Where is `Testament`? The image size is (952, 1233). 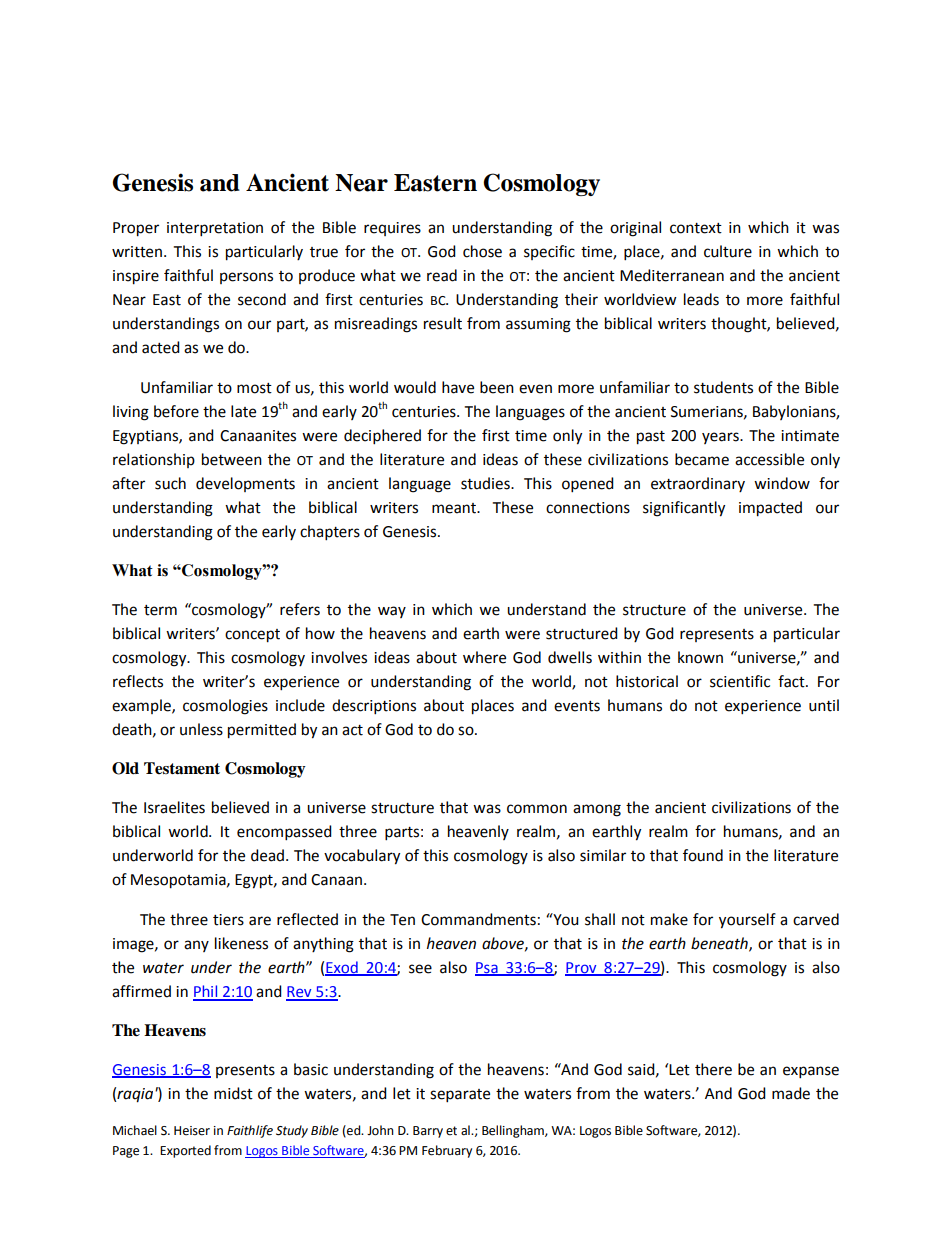
Testament is located at coordinates (182, 768).
